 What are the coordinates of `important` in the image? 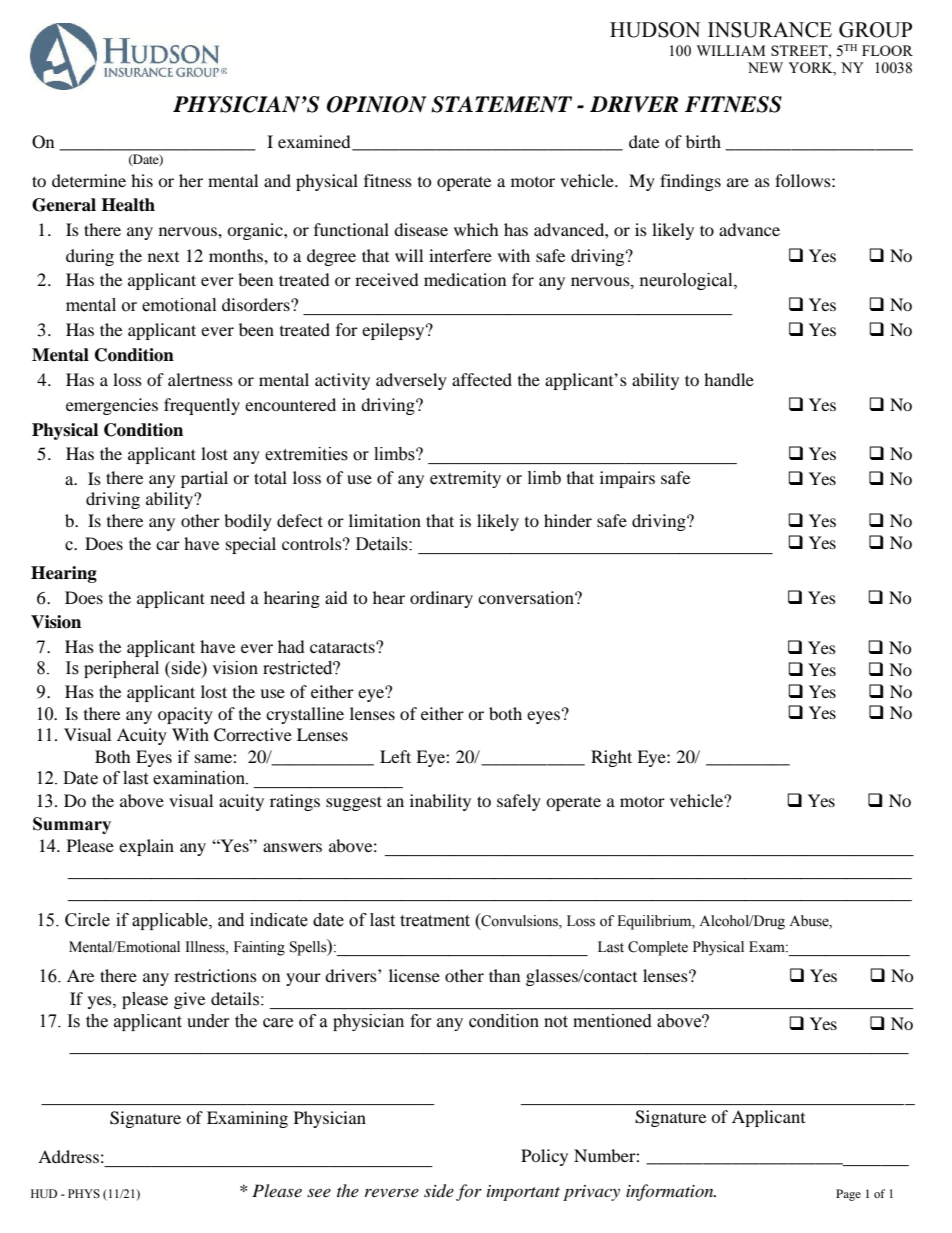 It's located at (523, 1193).
